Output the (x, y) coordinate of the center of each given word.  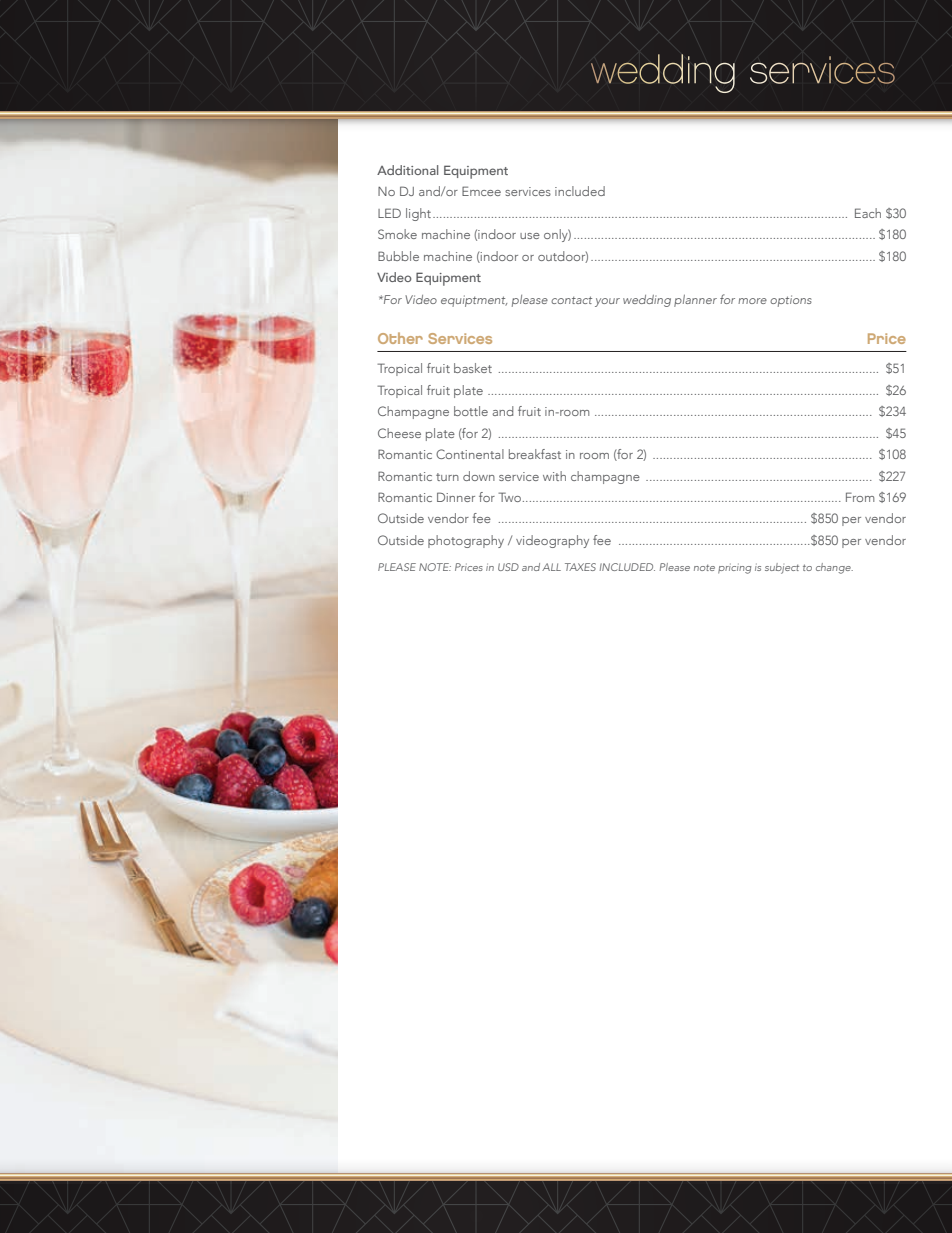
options (791, 301)
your (607, 302)
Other (400, 338)
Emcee (481, 191)
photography (466, 541)
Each (868, 213)
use (530, 236)
